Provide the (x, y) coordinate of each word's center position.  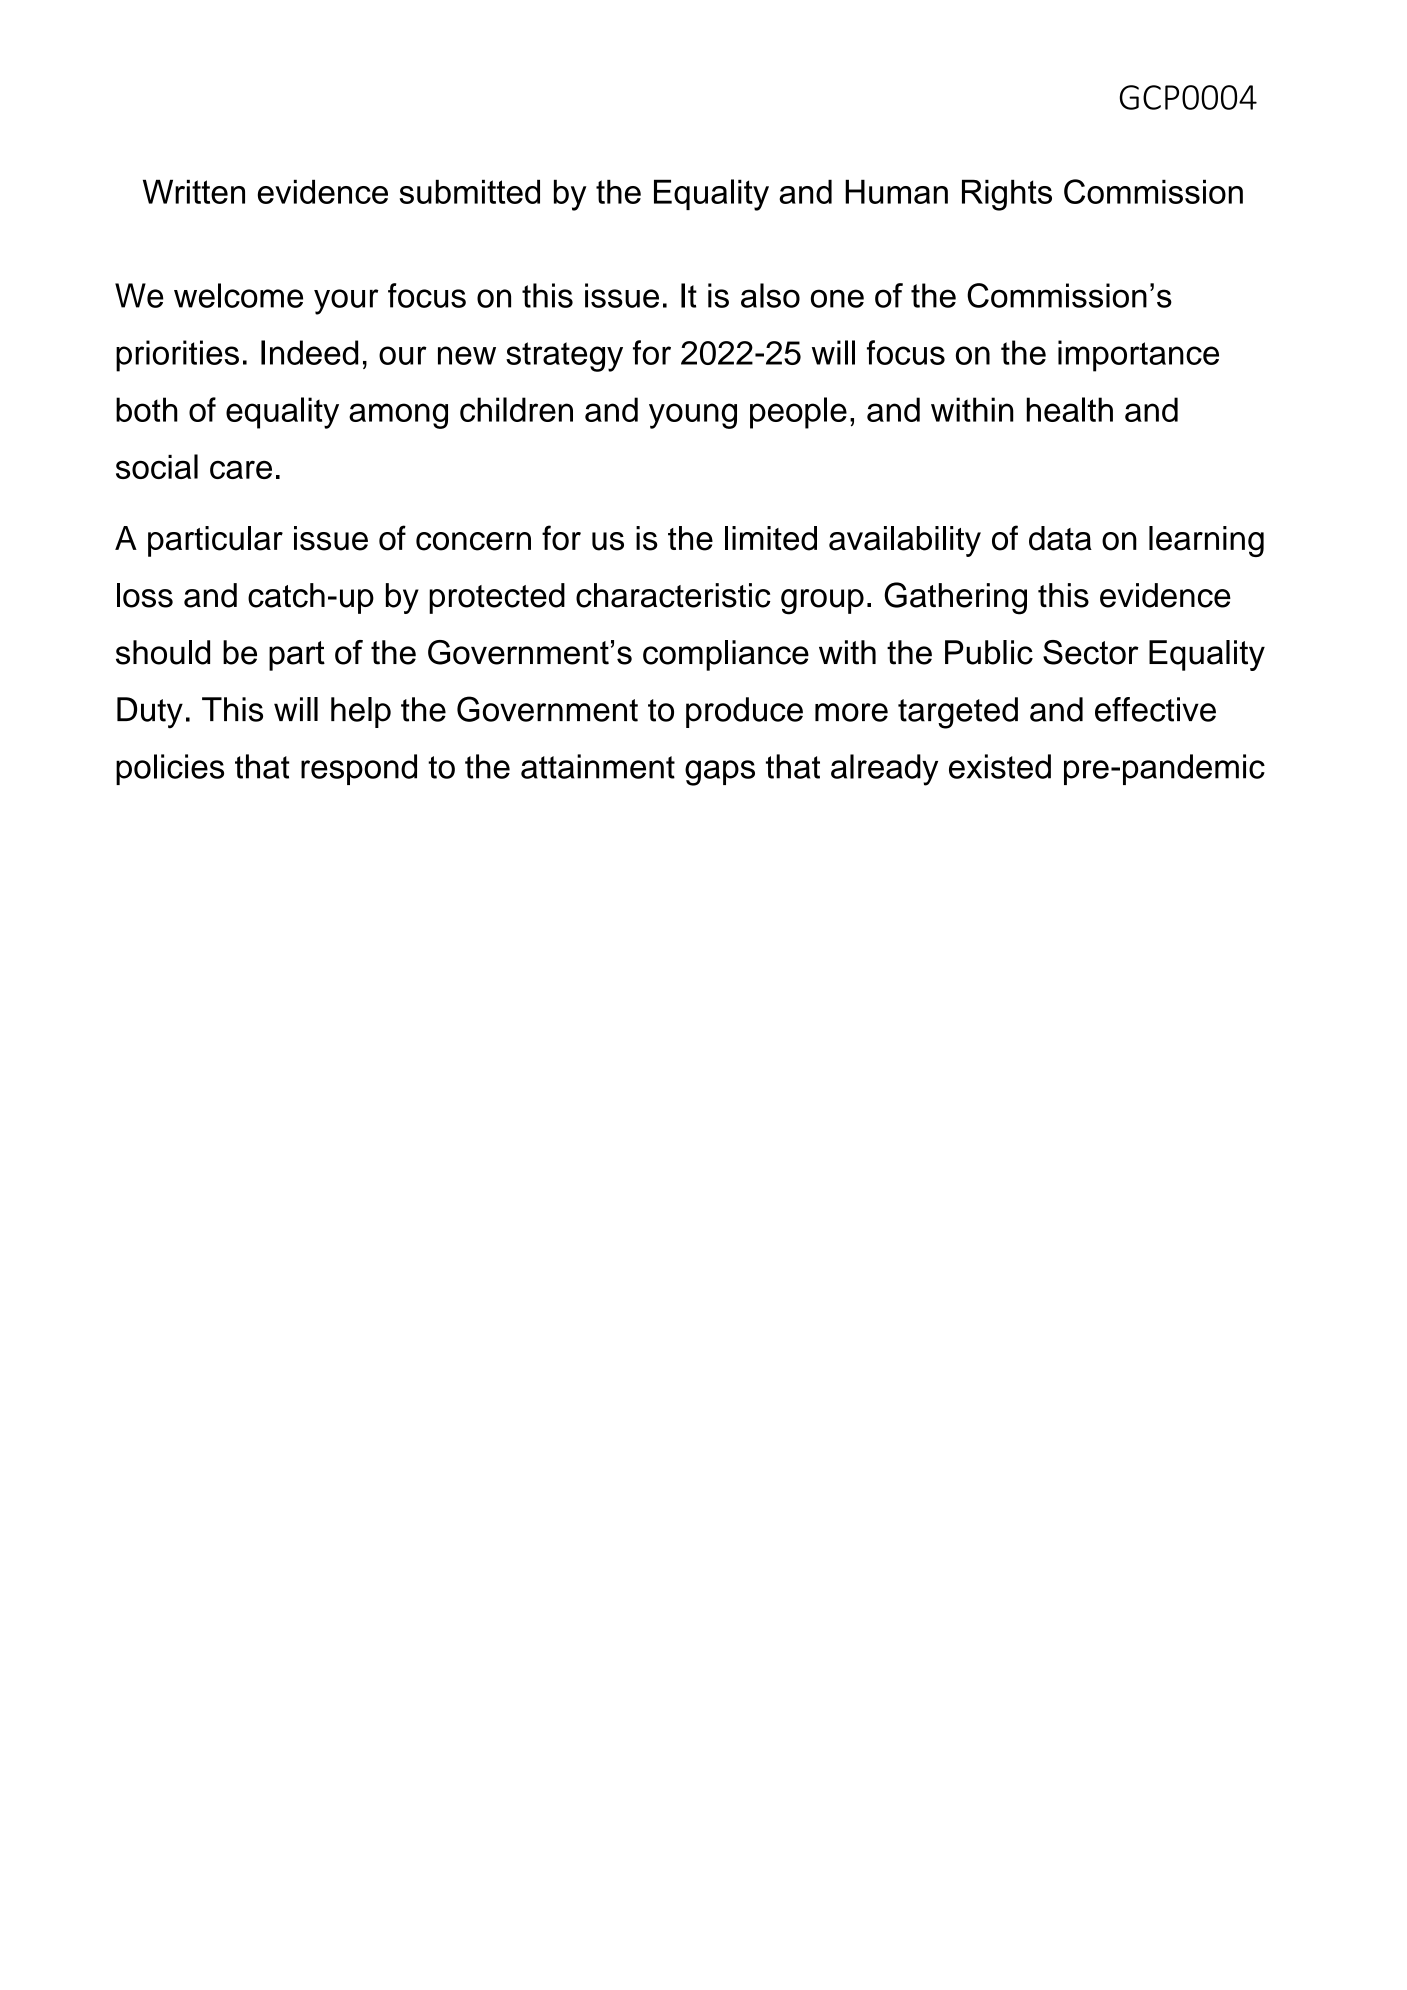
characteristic (673, 595)
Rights (1007, 195)
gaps (720, 773)
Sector (1091, 652)
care (241, 469)
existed (1000, 766)
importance (1138, 356)
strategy (564, 357)
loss (145, 595)
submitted (469, 191)
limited (771, 538)
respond (359, 769)
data (1060, 538)
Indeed (309, 352)
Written (194, 191)
